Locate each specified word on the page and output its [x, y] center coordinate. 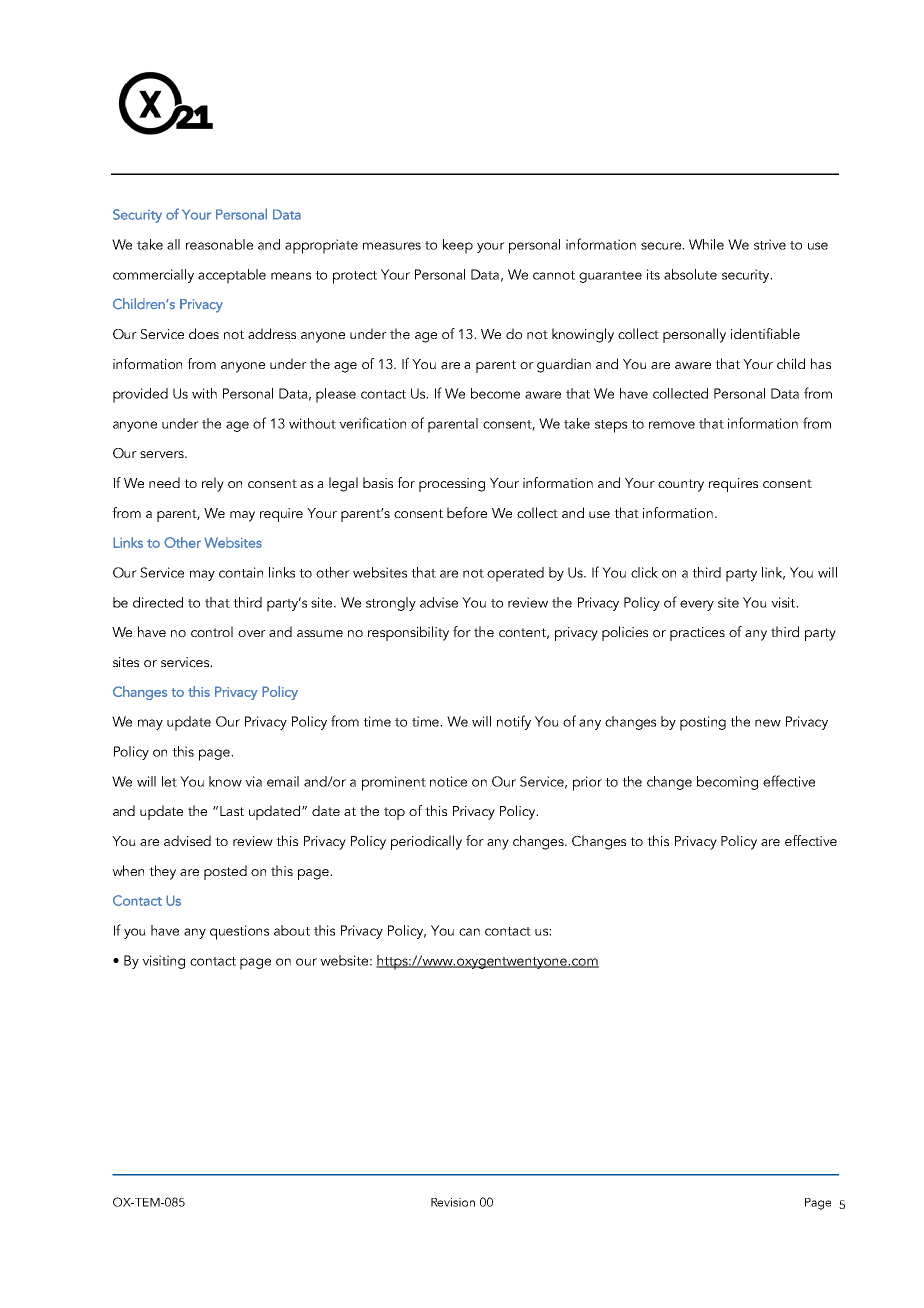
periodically [426, 842]
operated [515, 574]
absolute [690, 274]
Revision [453, 1202]
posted [225, 872]
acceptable [232, 276]
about [292, 930]
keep [458, 246]
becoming [727, 783]
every [697, 605]
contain [241, 572]
